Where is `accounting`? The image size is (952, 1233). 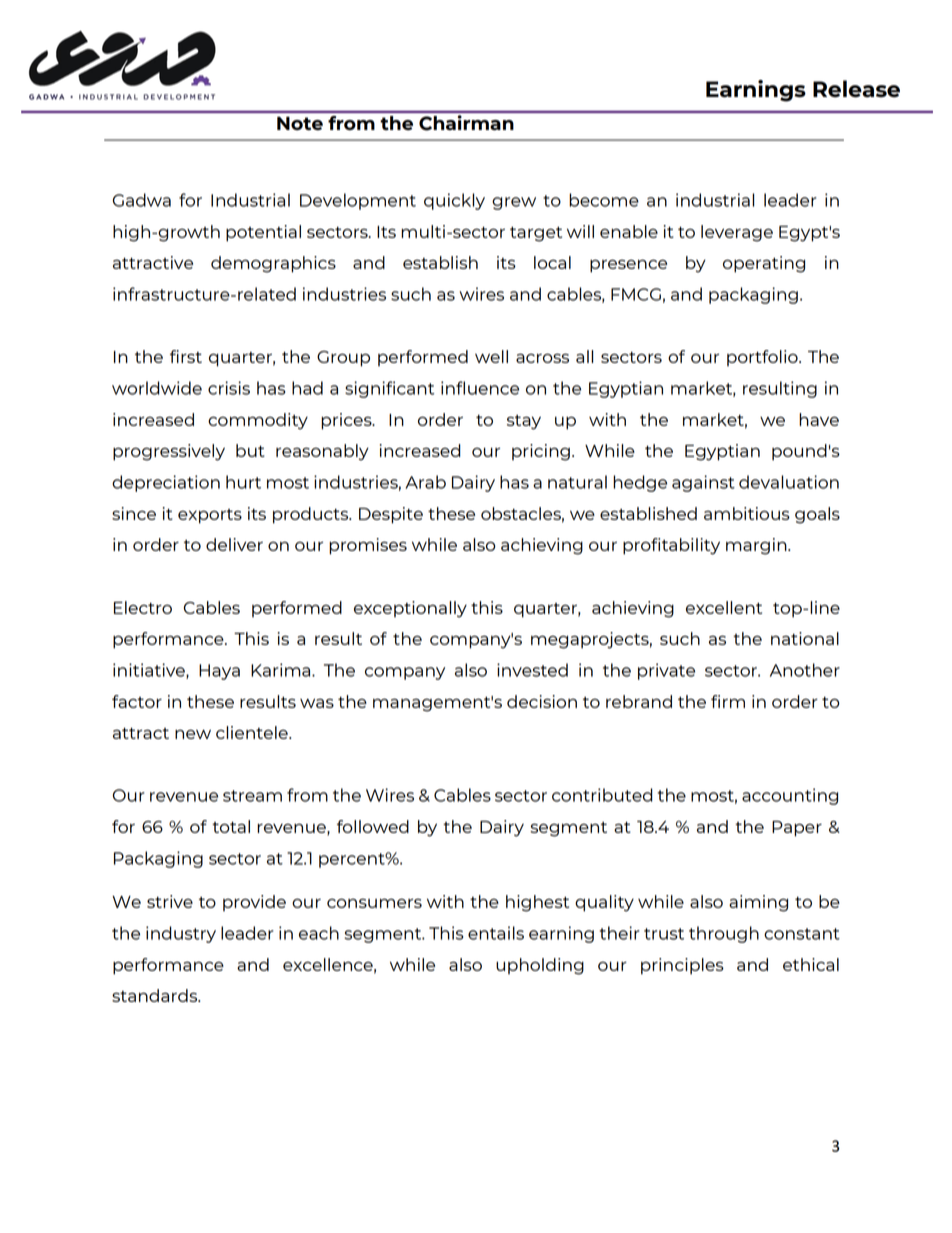 accounting is located at coordinates (790, 796).
